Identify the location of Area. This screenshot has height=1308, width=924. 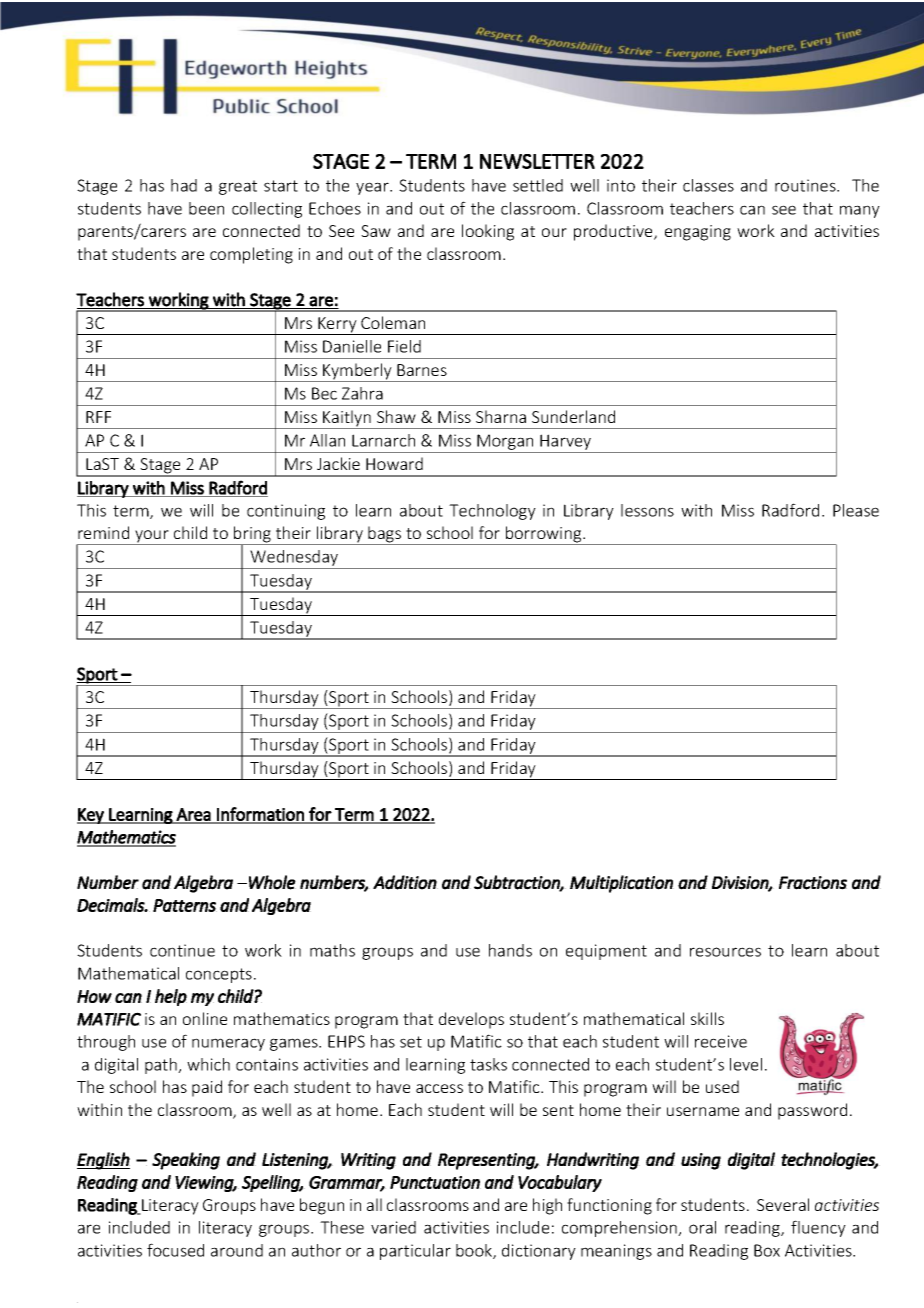
(194, 815).
